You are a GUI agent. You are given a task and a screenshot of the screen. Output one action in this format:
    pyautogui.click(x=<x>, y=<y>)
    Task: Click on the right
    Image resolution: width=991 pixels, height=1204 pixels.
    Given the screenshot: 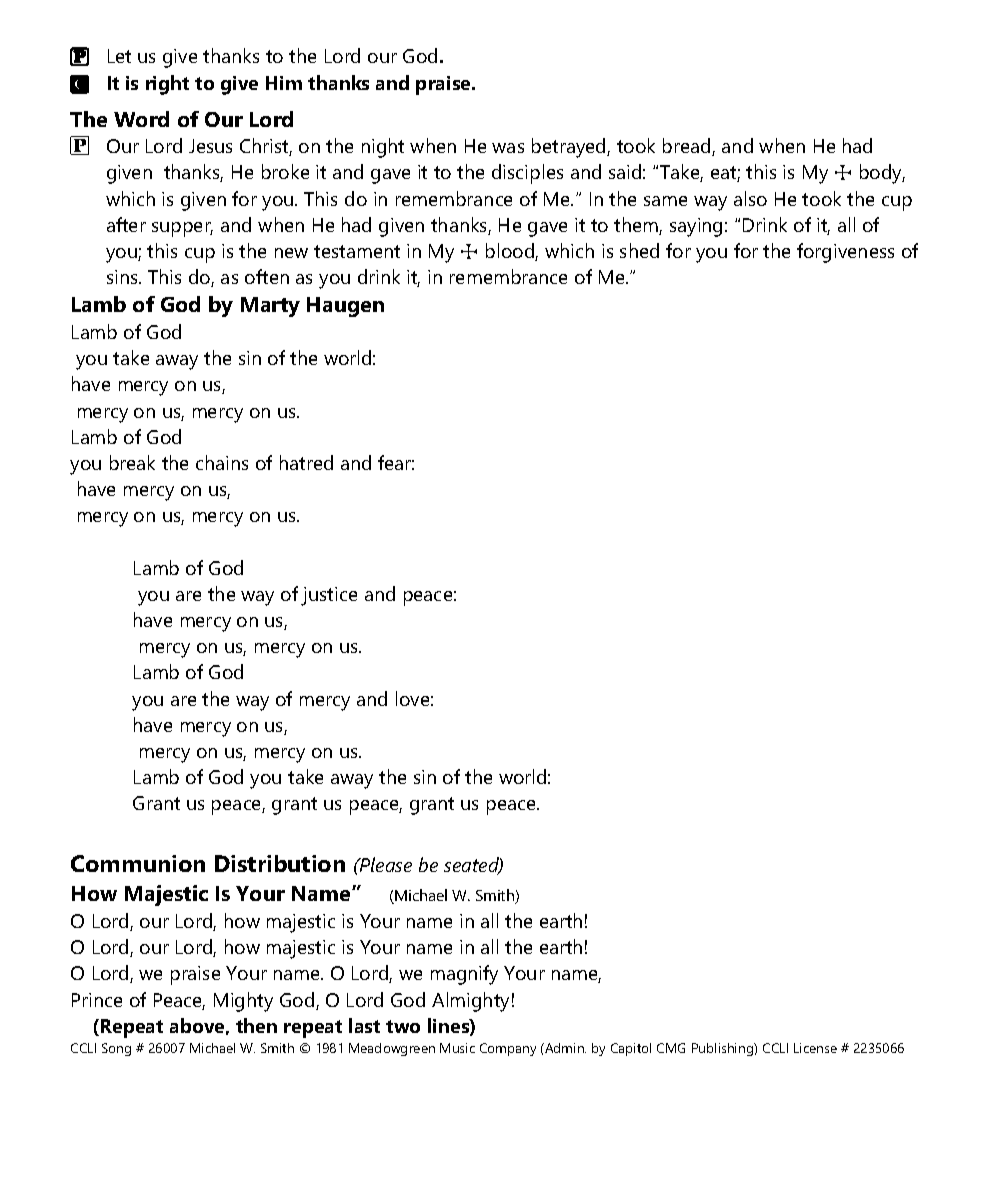 What is the action you would take?
    pyautogui.click(x=167, y=85)
